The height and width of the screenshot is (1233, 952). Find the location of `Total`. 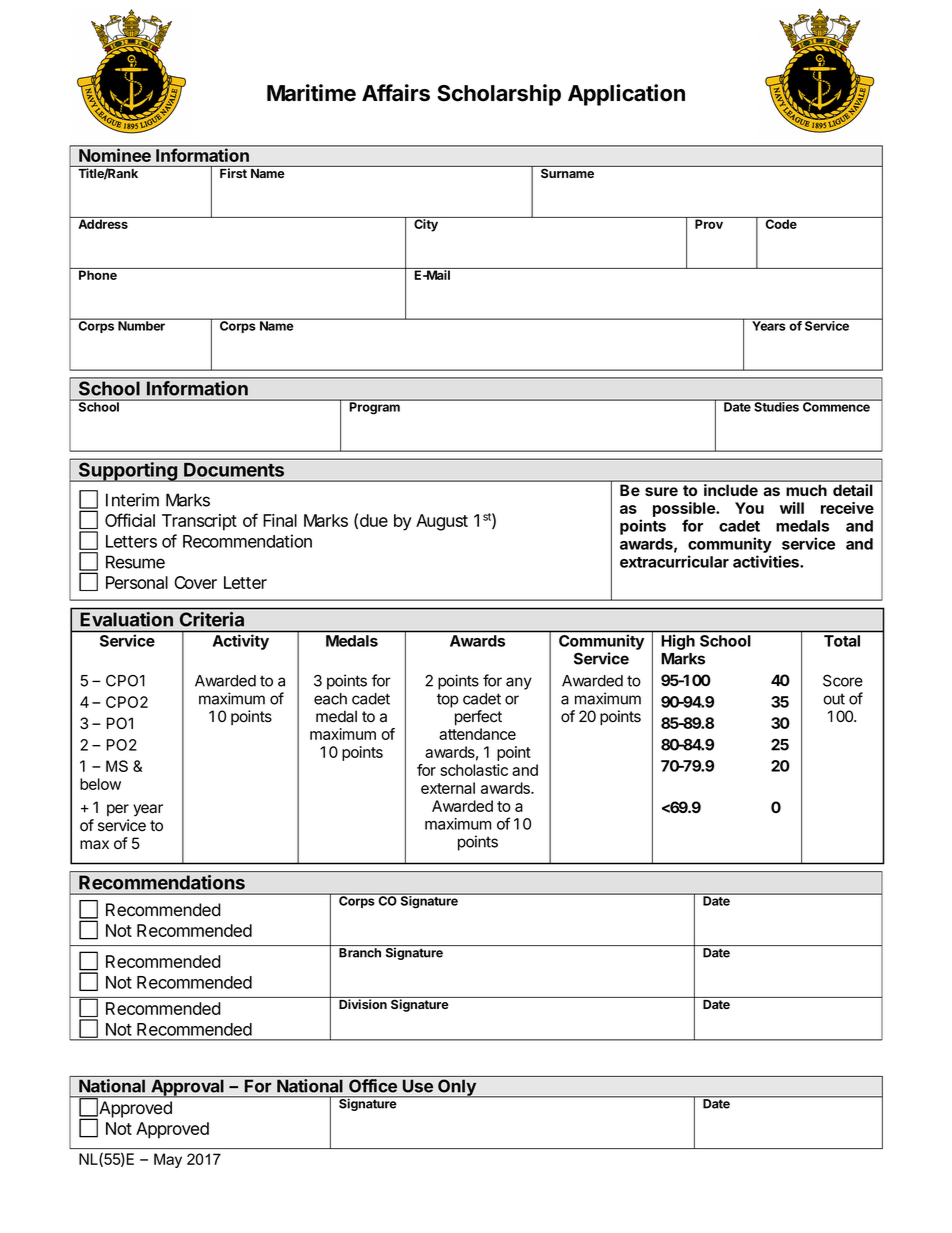

Total is located at coordinates (842, 641).
